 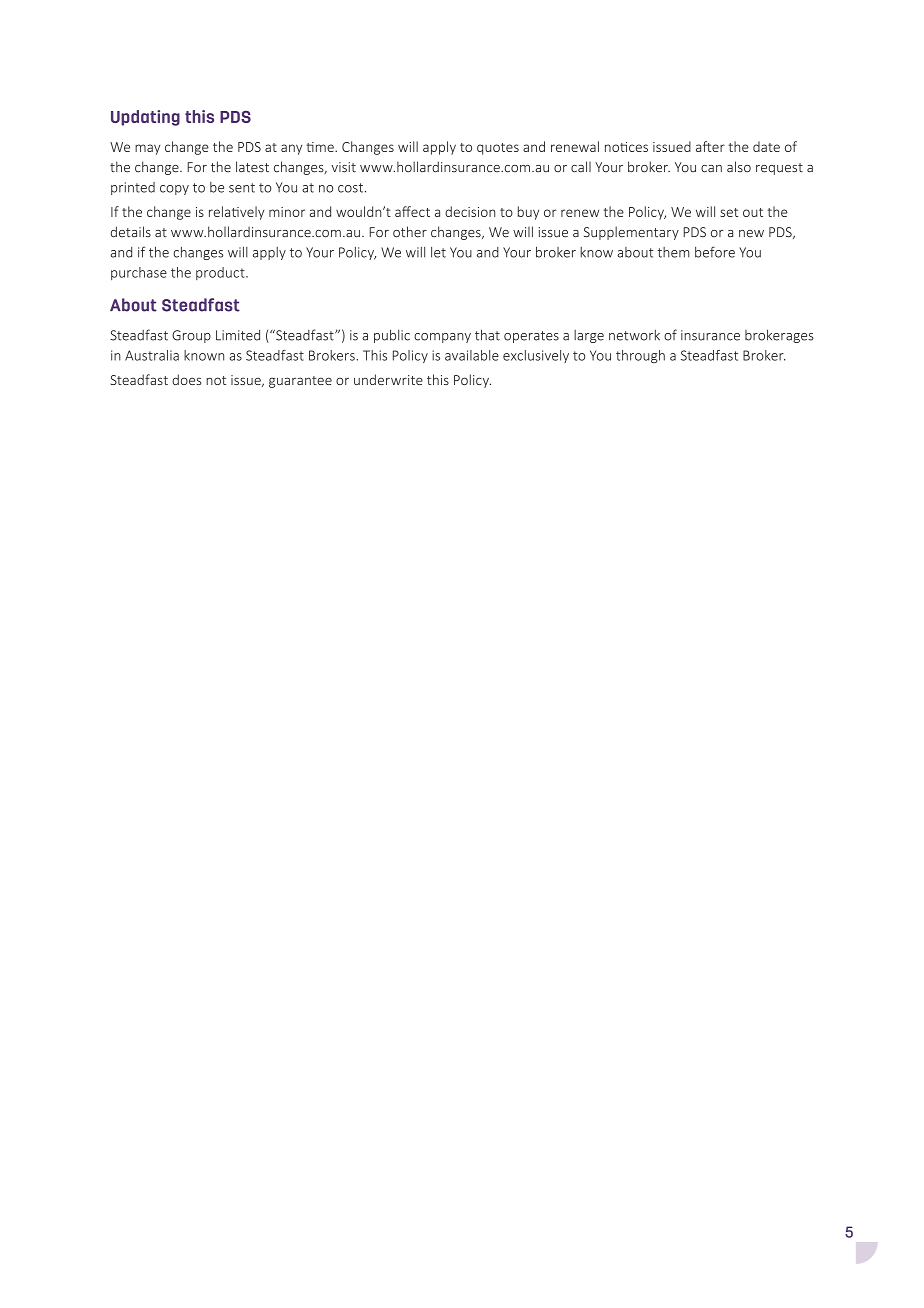 What do you see at coordinates (438, 252) in the screenshot?
I see `let` at bounding box center [438, 252].
